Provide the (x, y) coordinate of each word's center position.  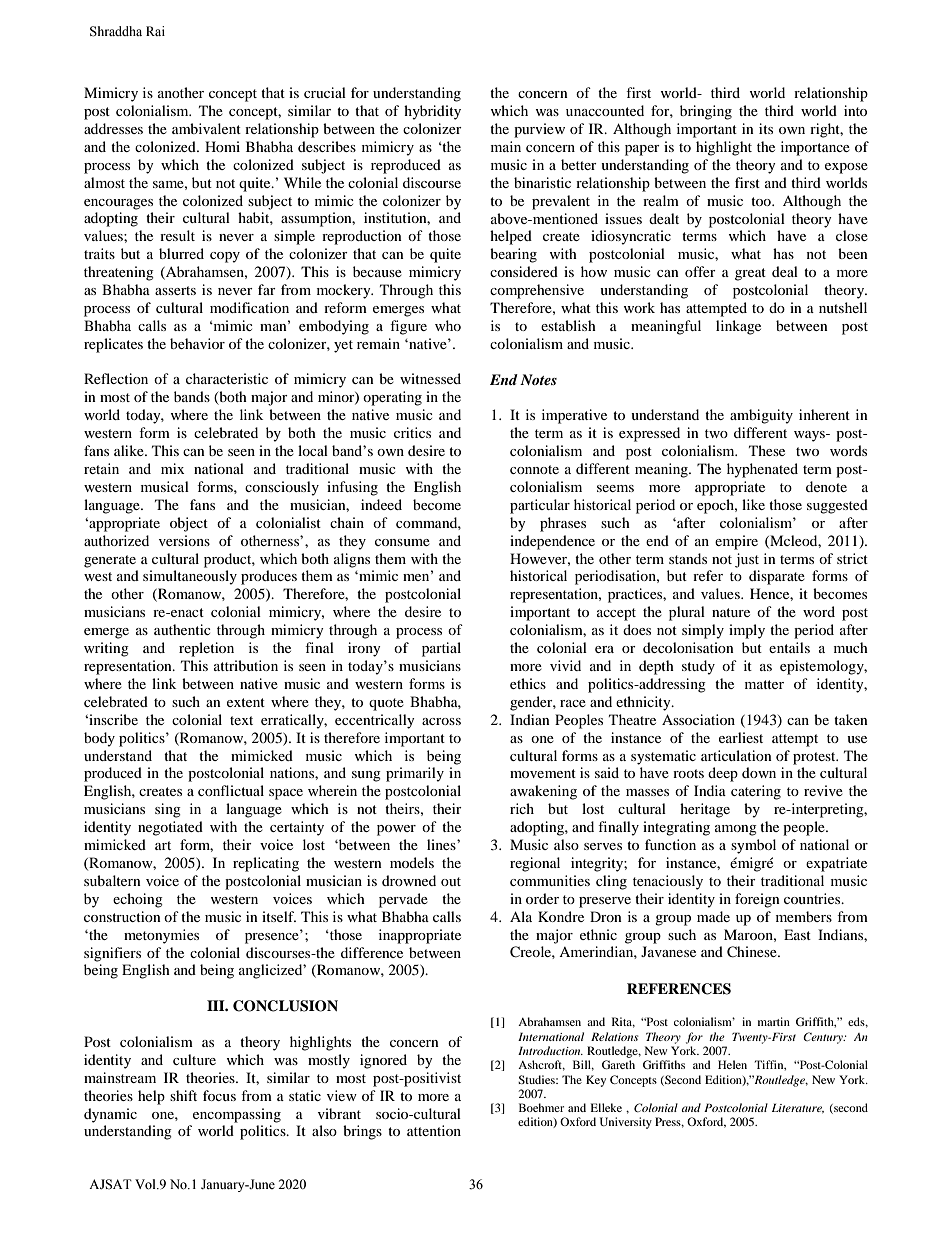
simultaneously (190, 577)
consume (402, 542)
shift (183, 1095)
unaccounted (605, 110)
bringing (706, 112)
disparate (777, 577)
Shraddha (116, 31)
